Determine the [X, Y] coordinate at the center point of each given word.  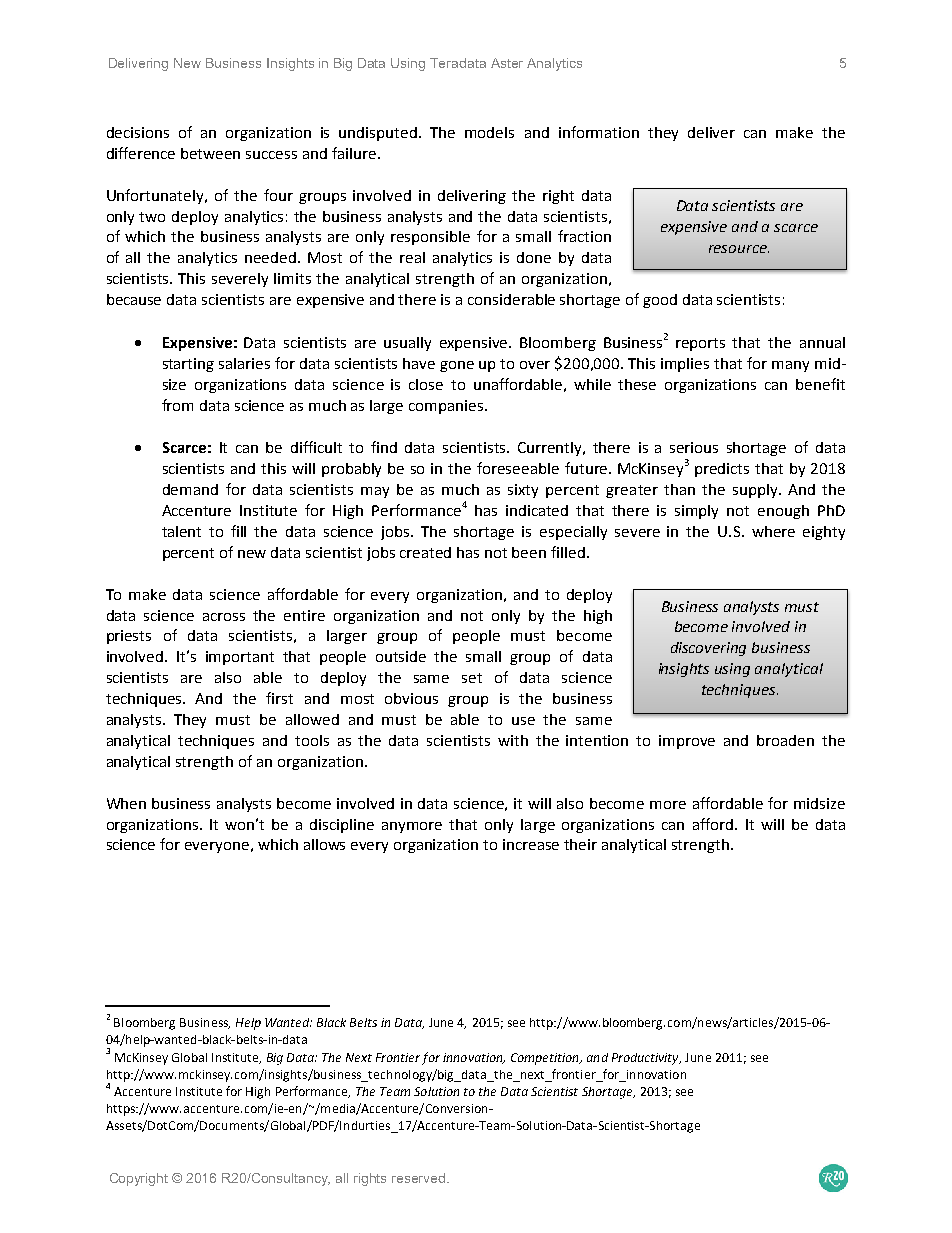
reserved [420, 1178]
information [599, 132]
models [489, 132]
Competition [546, 1059]
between [210, 153]
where [773, 531]
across [224, 617]
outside [401, 656]
